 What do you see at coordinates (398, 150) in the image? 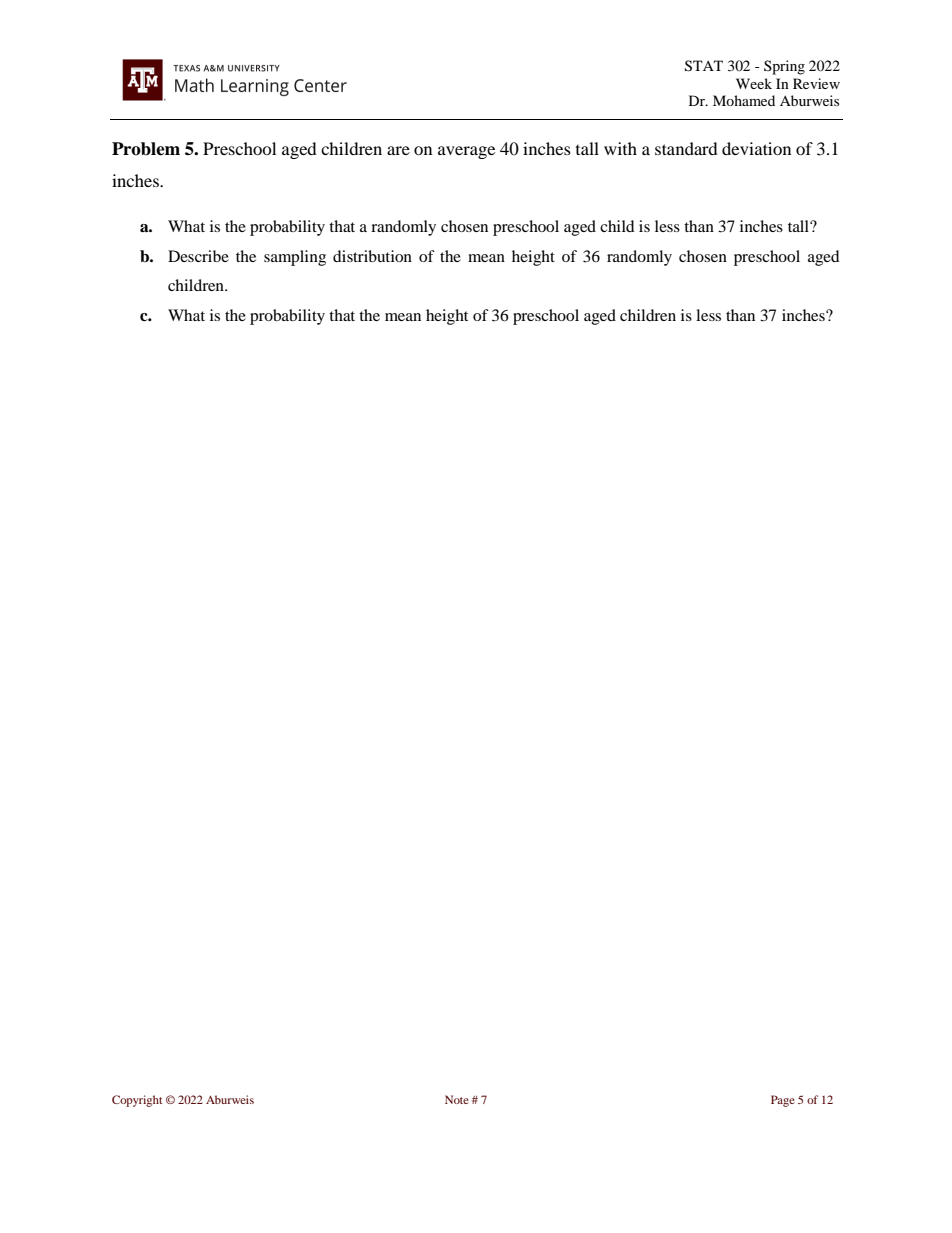
I see `are` at bounding box center [398, 150].
